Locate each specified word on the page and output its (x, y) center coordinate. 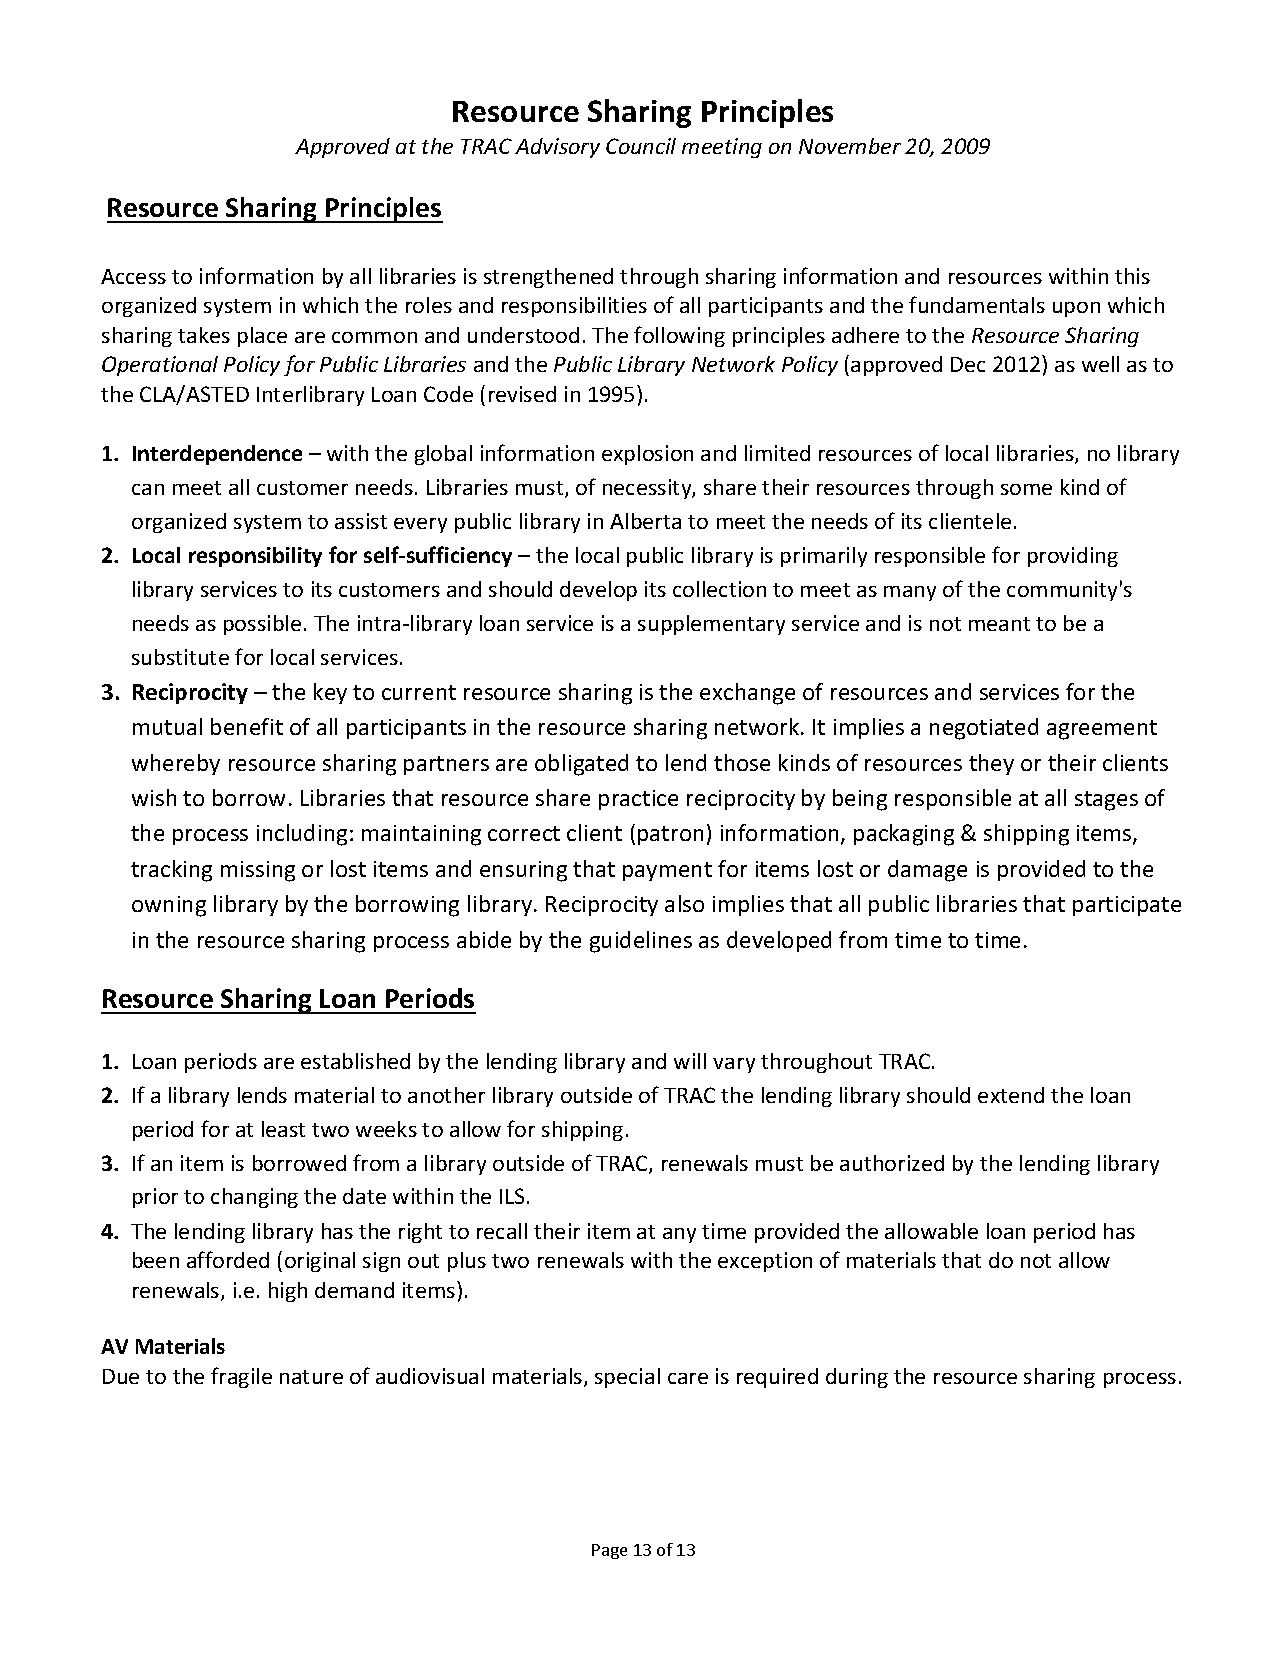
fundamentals (977, 304)
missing (258, 871)
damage (927, 871)
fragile (241, 1377)
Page (609, 1551)
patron (670, 835)
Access (133, 276)
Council (641, 146)
